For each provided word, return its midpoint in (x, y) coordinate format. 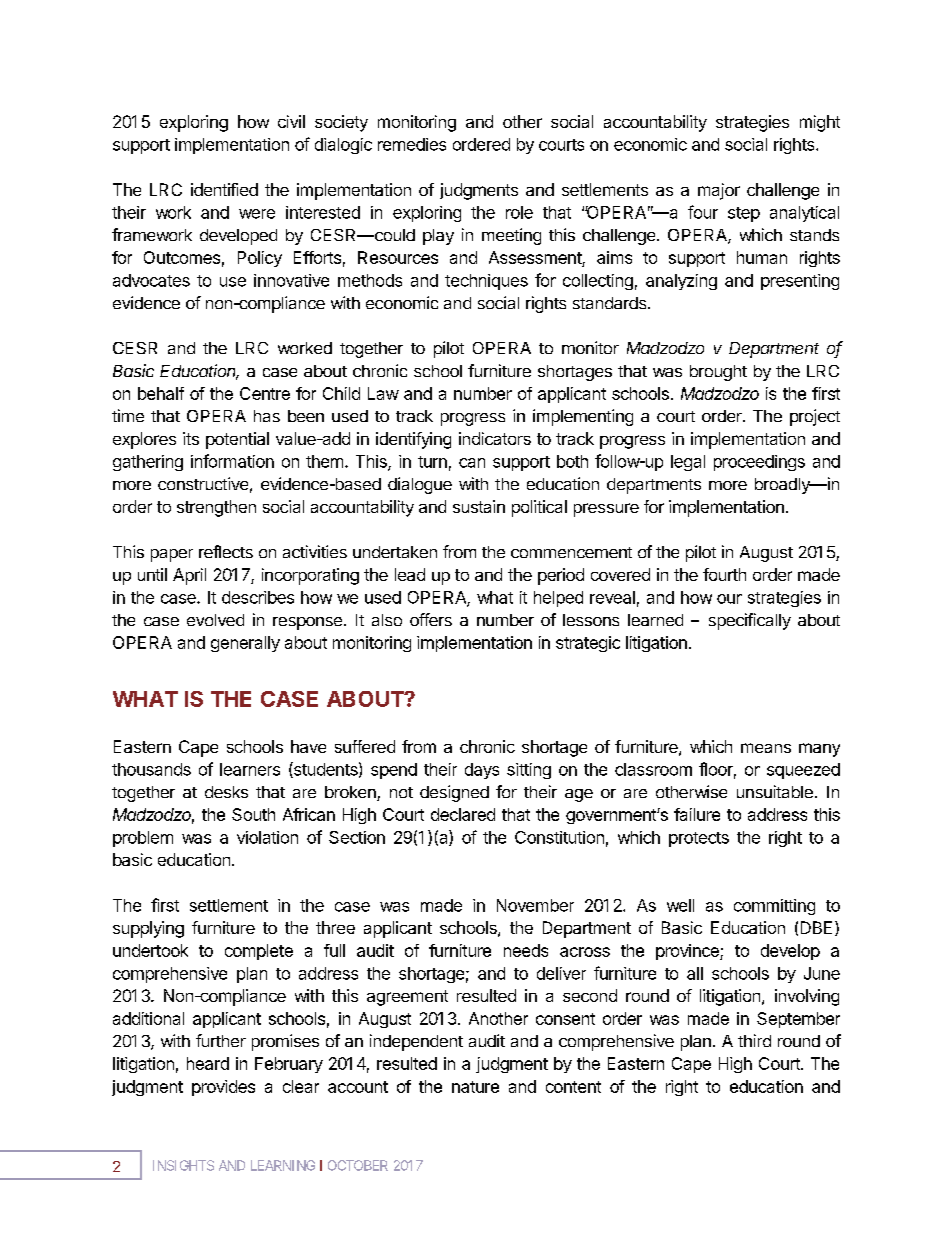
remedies (412, 144)
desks (226, 792)
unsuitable (775, 791)
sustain (479, 506)
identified (224, 189)
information (232, 461)
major (719, 191)
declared (463, 814)
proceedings (759, 463)
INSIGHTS (183, 1165)
